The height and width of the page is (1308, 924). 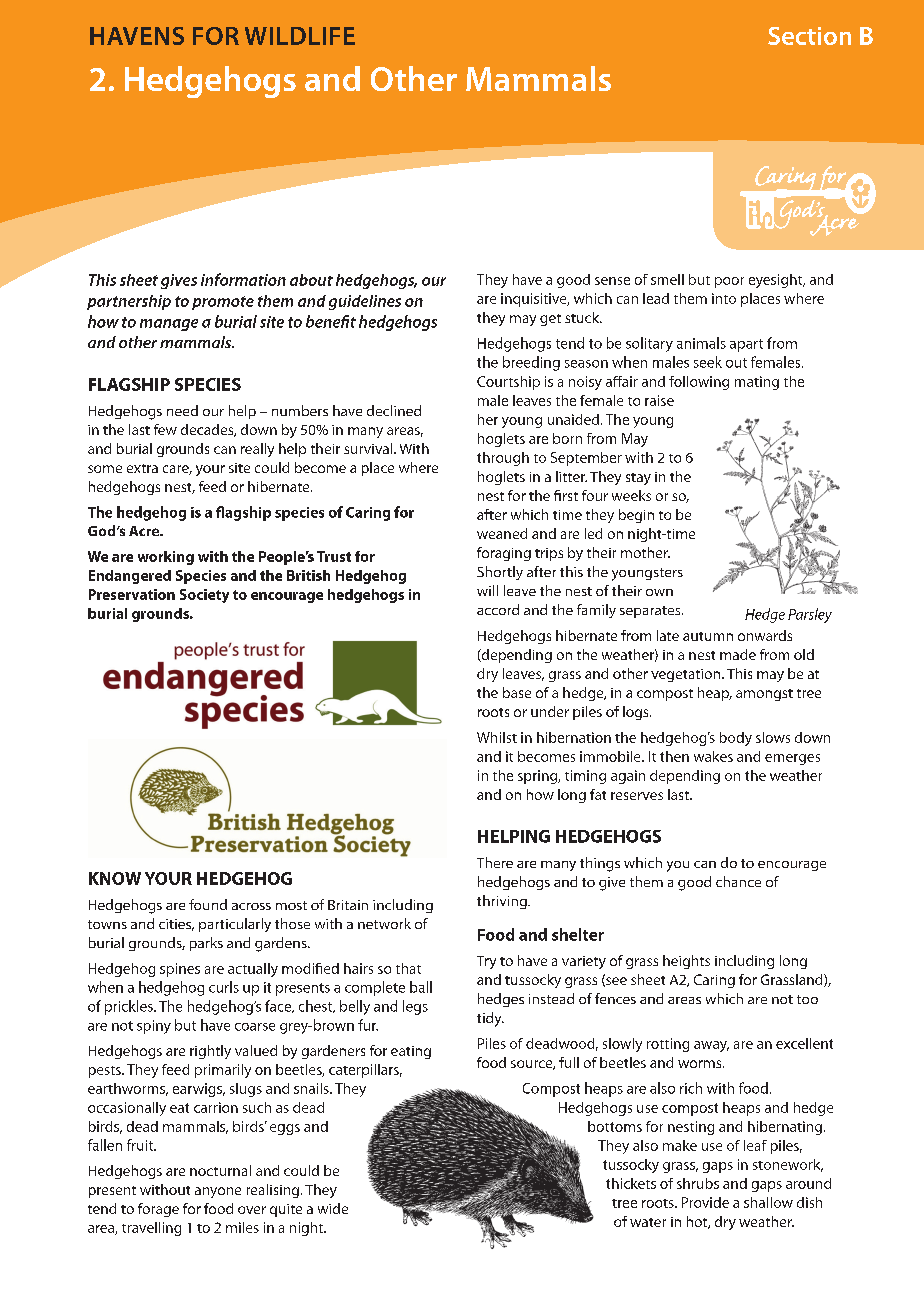 I want to click on anyone, so click(x=218, y=1192).
